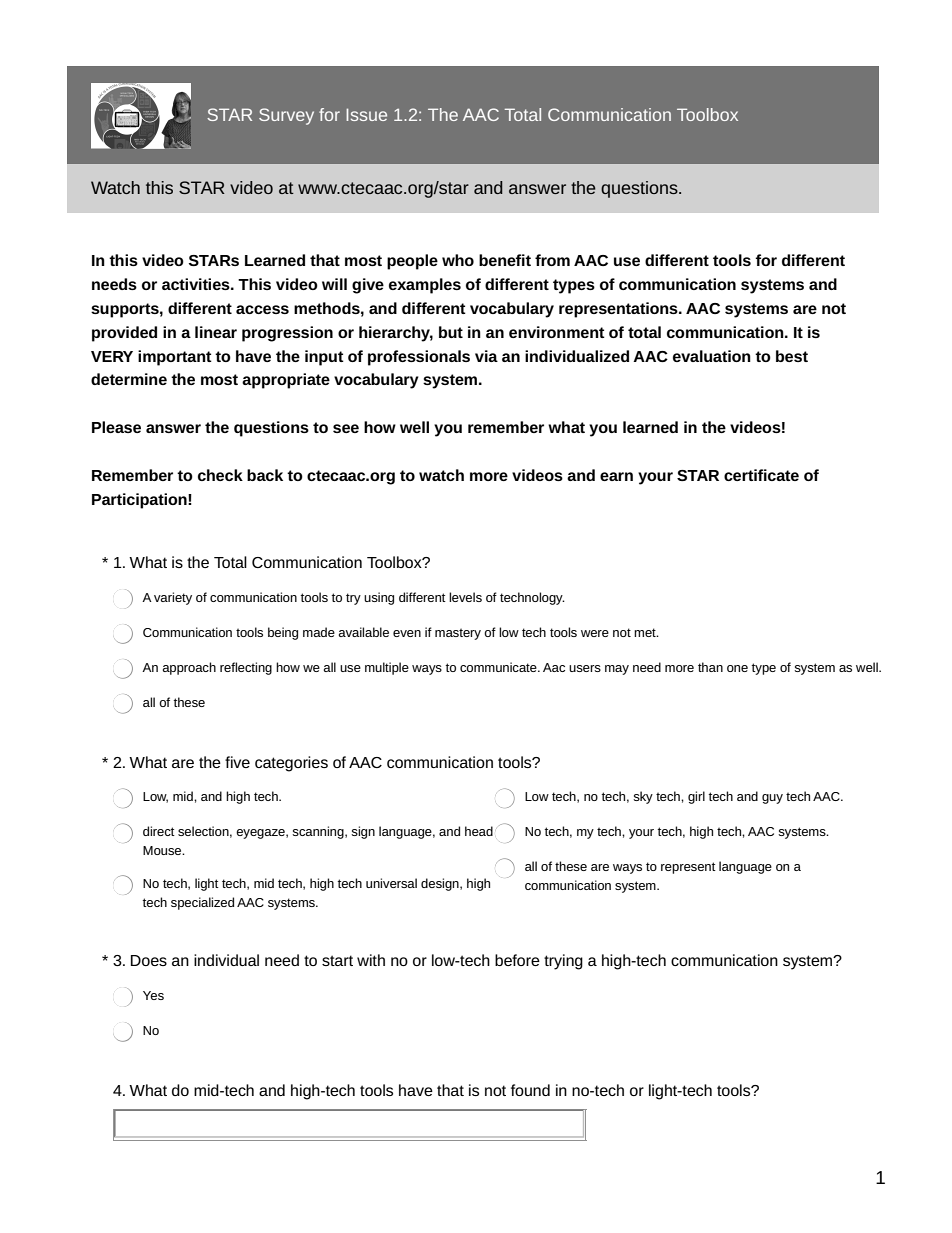  I want to click on Yes, so click(153, 995).
